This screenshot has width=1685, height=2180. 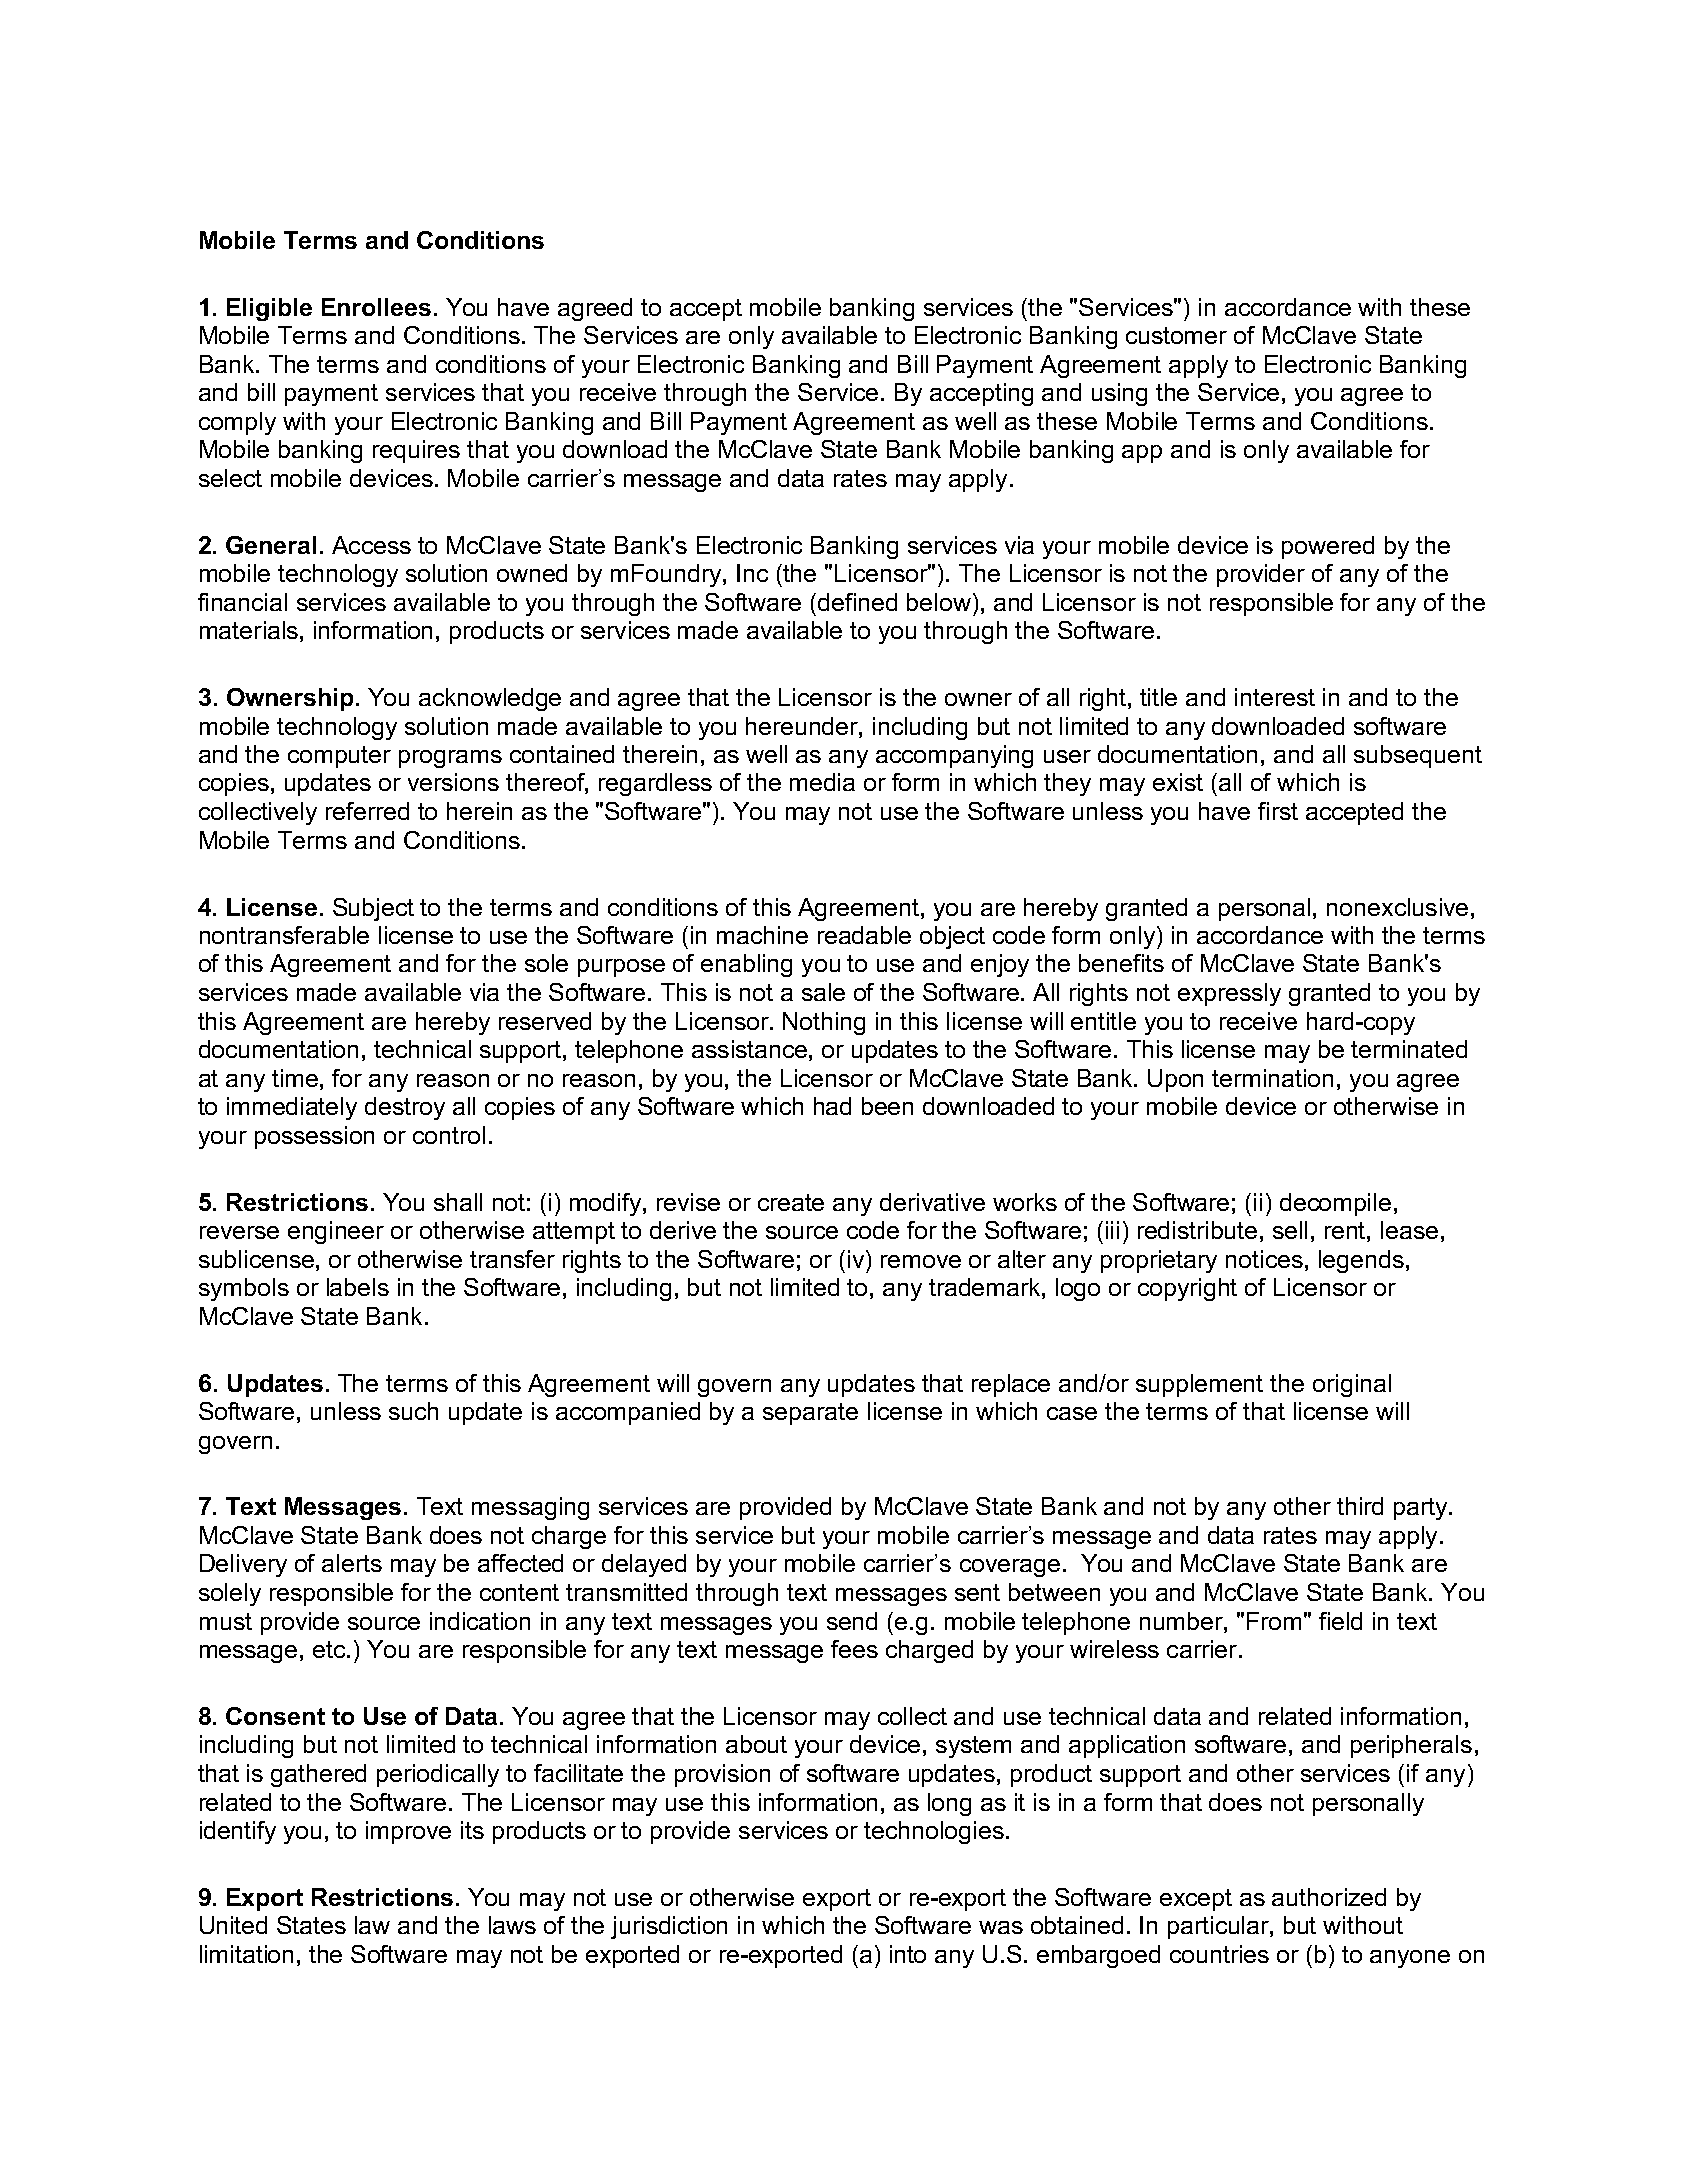 What do you see at coordinates (852, 1621) in the screenshot?
I see `send` at bounding box center [852, 1621].
